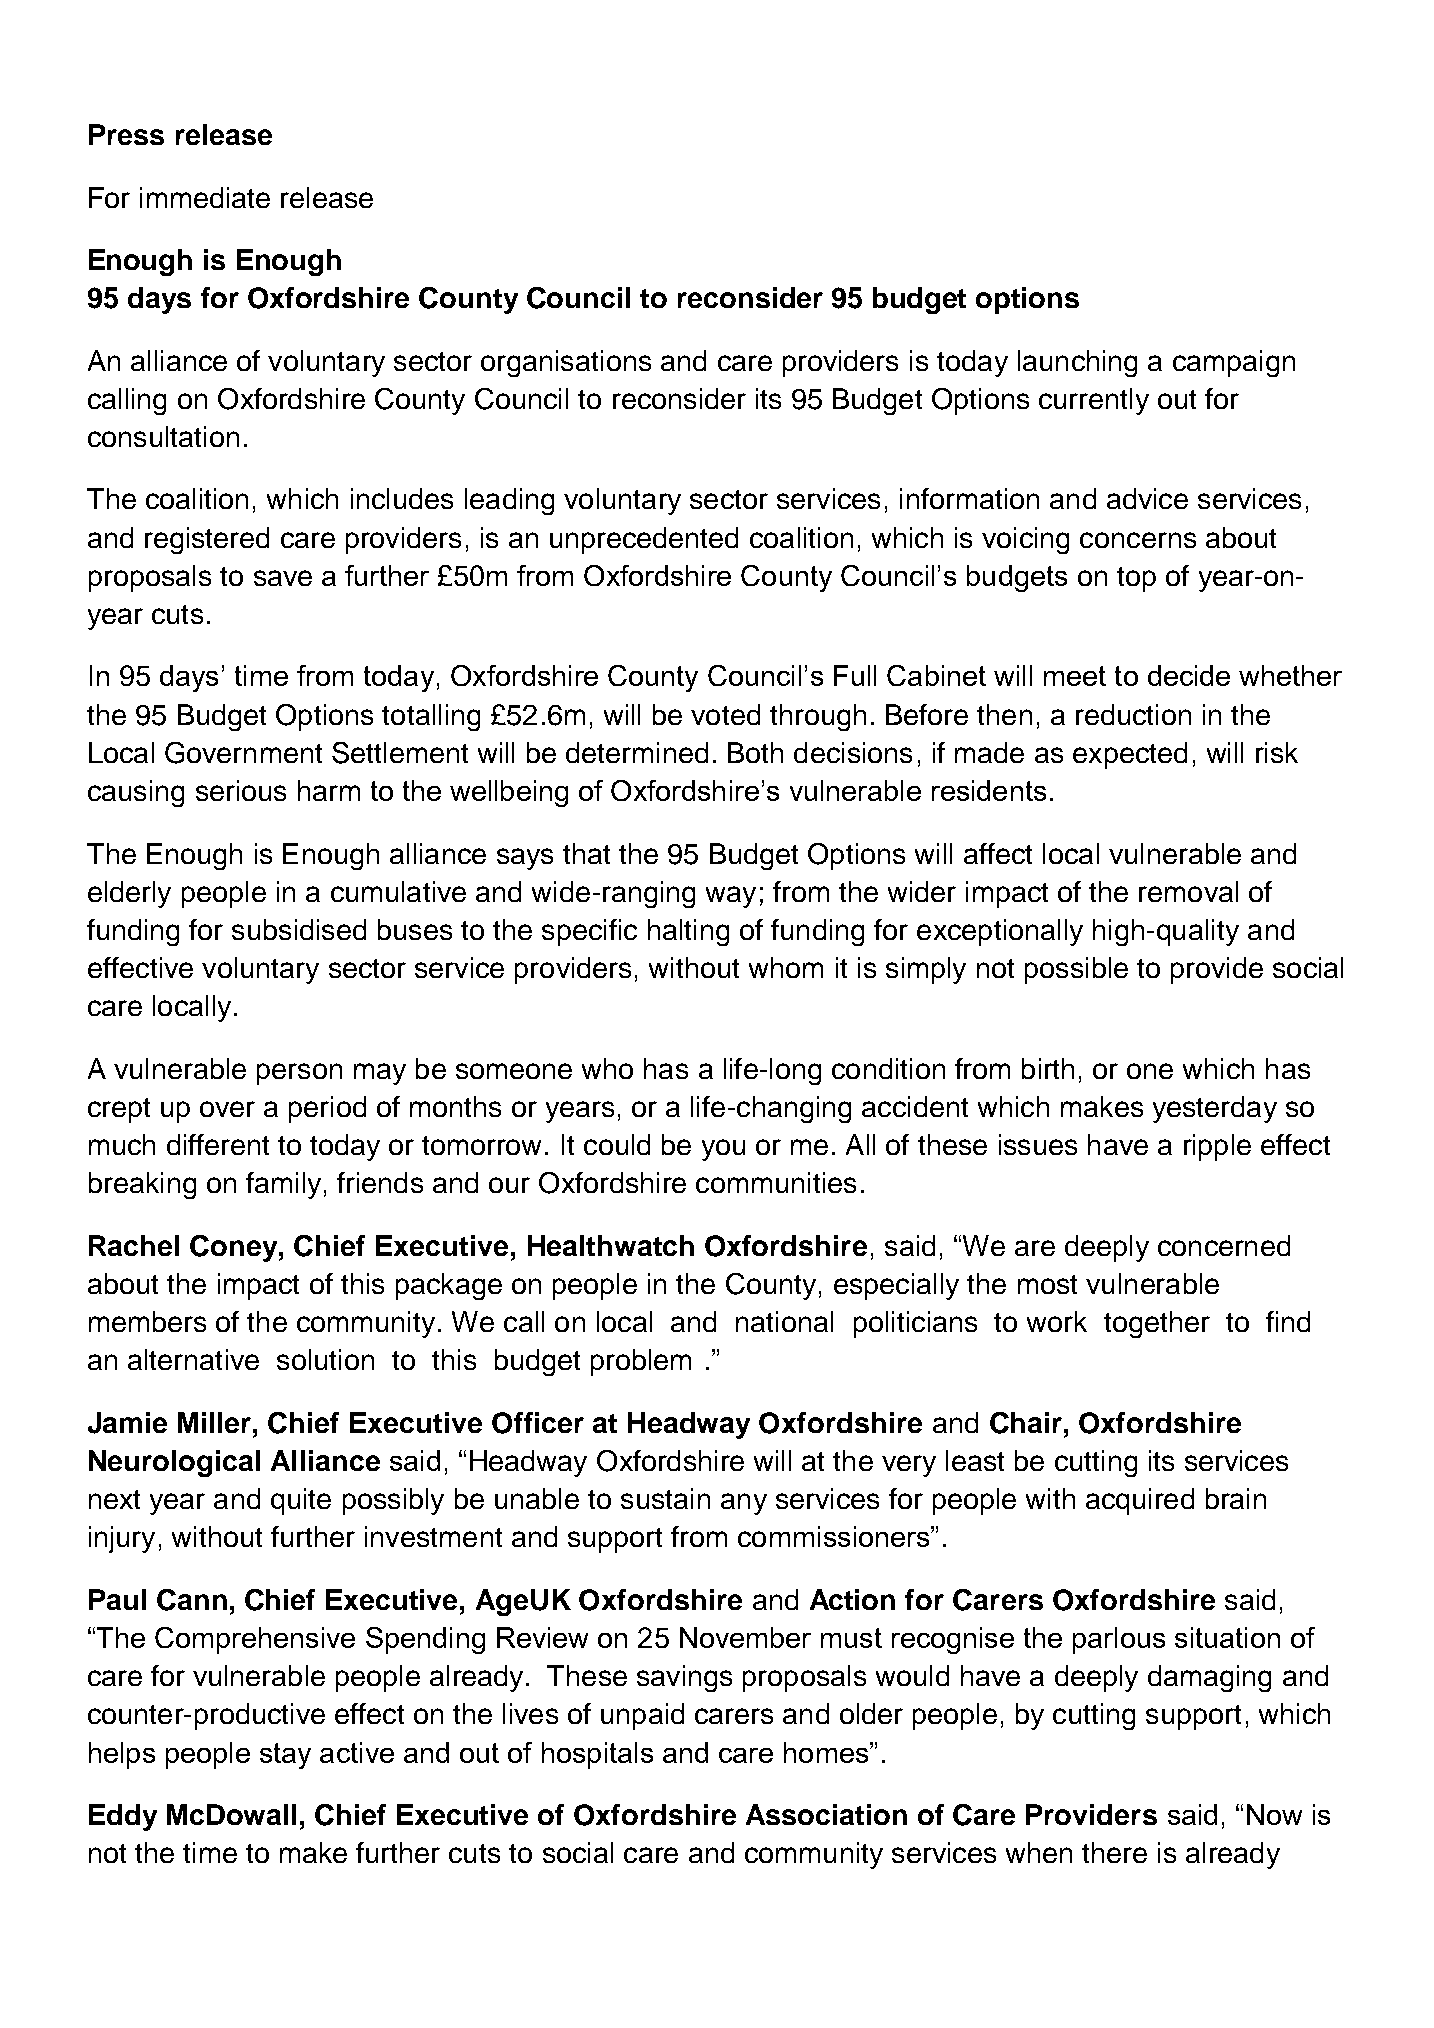 The height and width of the image is (2028, 1434). I want to click on launching, so click(1077, 363).
